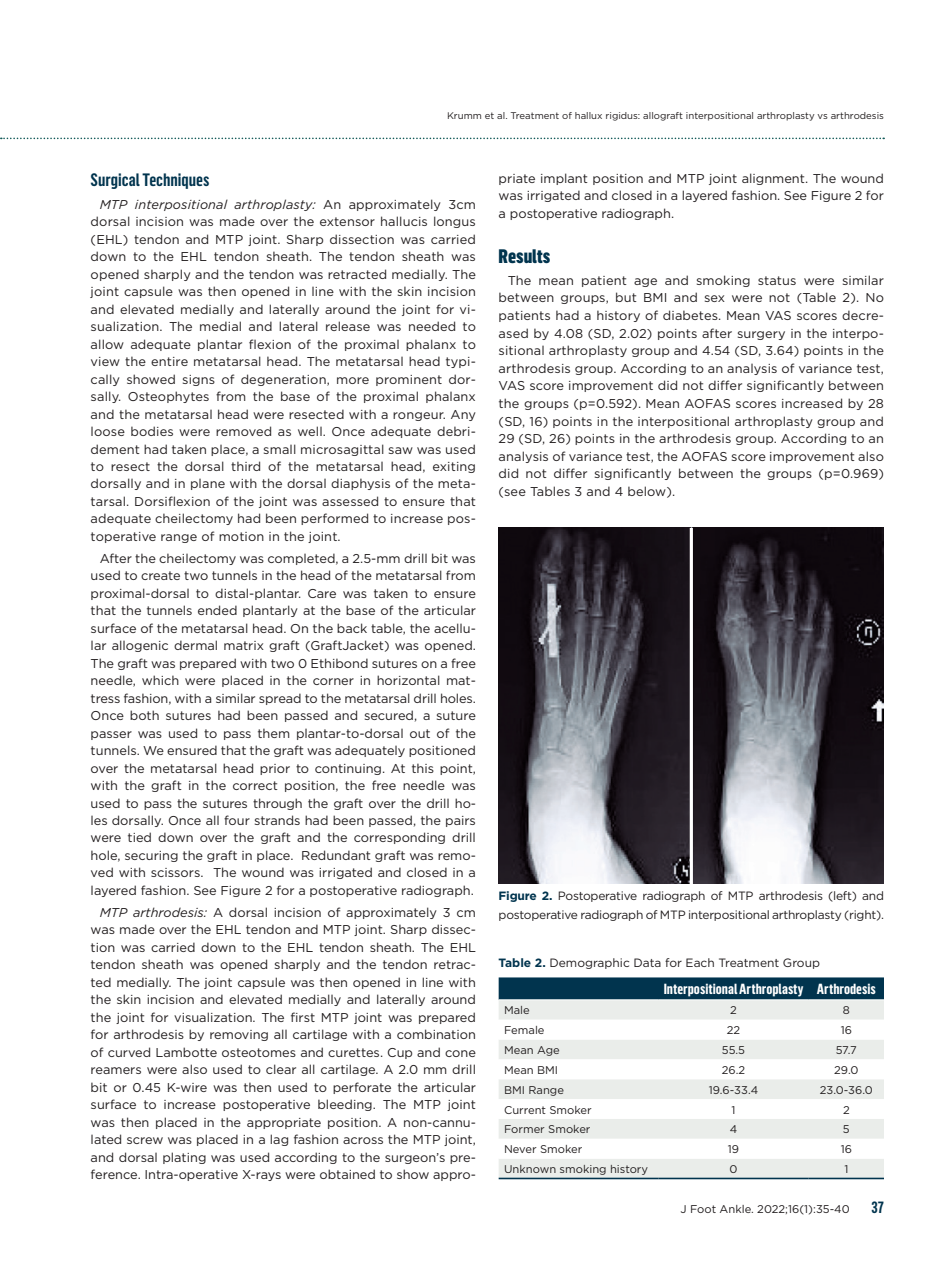 This screenshot has height=1270, width=952. Describe the element at coordinates (199, 380) in the screenshot. I see `signs` at that location.
